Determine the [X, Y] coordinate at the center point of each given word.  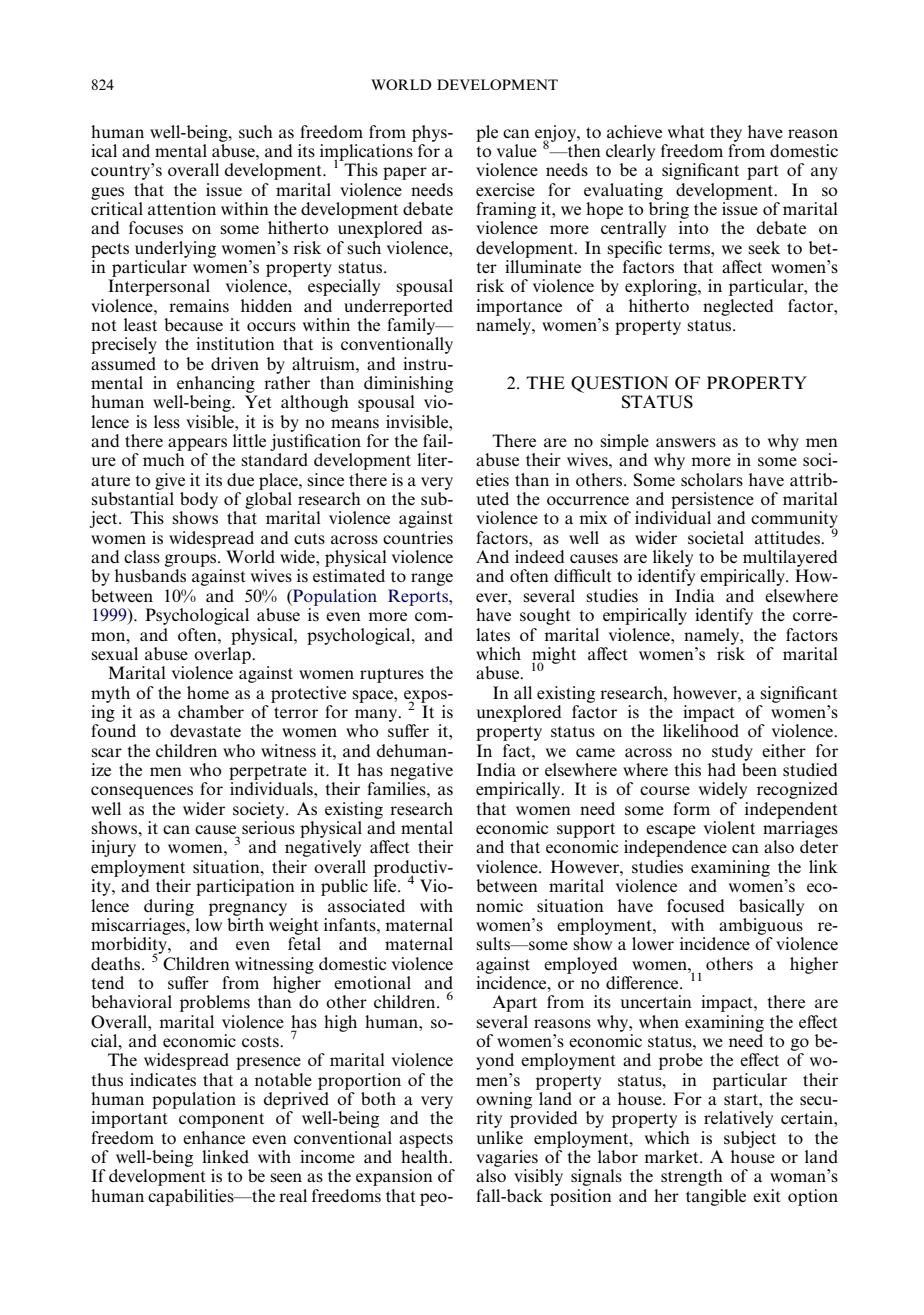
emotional [372, 982]
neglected [738, 307]
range [432, 579]
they [726, 133]
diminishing [408, 384]
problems [215, 1003]
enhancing [216, 384]
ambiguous [761, 925]
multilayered [790, 558]
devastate [205, 731]
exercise [505, 190]
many [377, 715]
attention [182, 208]
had [722, 769]
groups [192, 560]
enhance [214, 1137]
